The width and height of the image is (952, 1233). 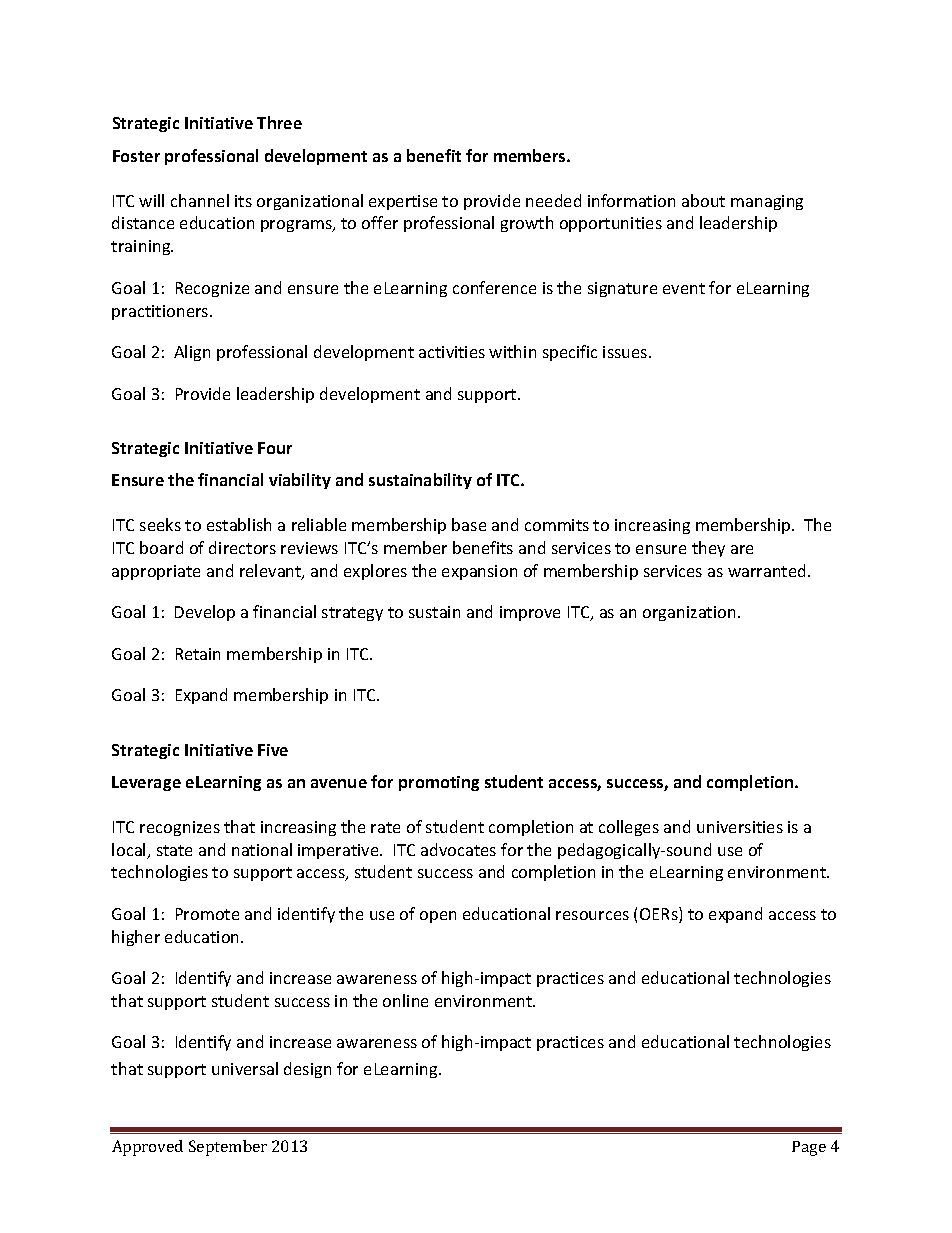 What do you see at coordinates (245, 1068) in the image?
I see `universal` at bounding box center [245, 1068].
